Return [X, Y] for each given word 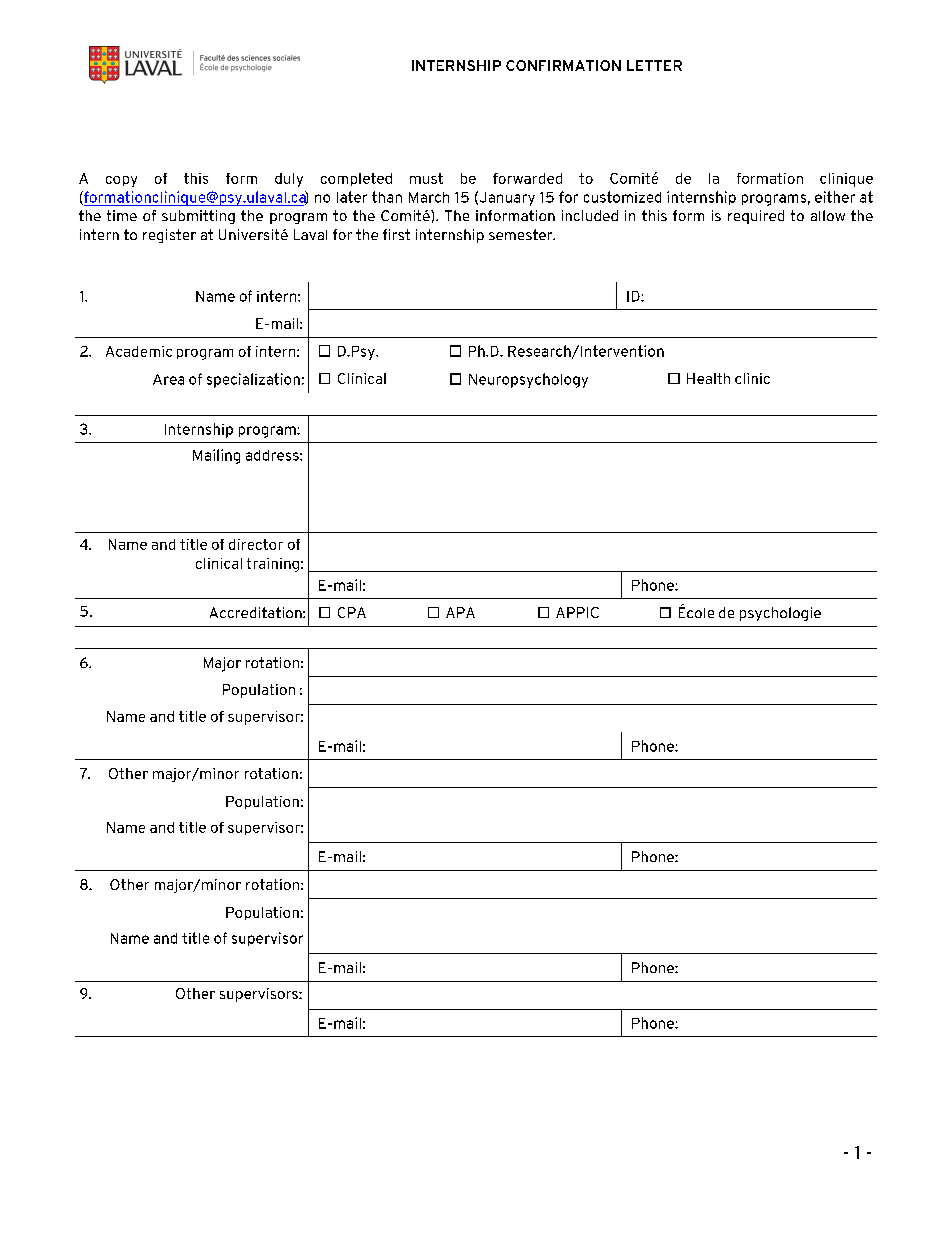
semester [522, 234]
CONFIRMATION [563, 65]
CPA [352, 612]
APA [460, 612]
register [169, 236]
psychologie [780, 614]
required [756, 217]
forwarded [527, 178]
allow [828, 215]
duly [289, 180]
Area [168, 379]
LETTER [654, 65]
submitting [198, 217]
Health [708, 378]
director [256, 544]
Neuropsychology [528, 380]
